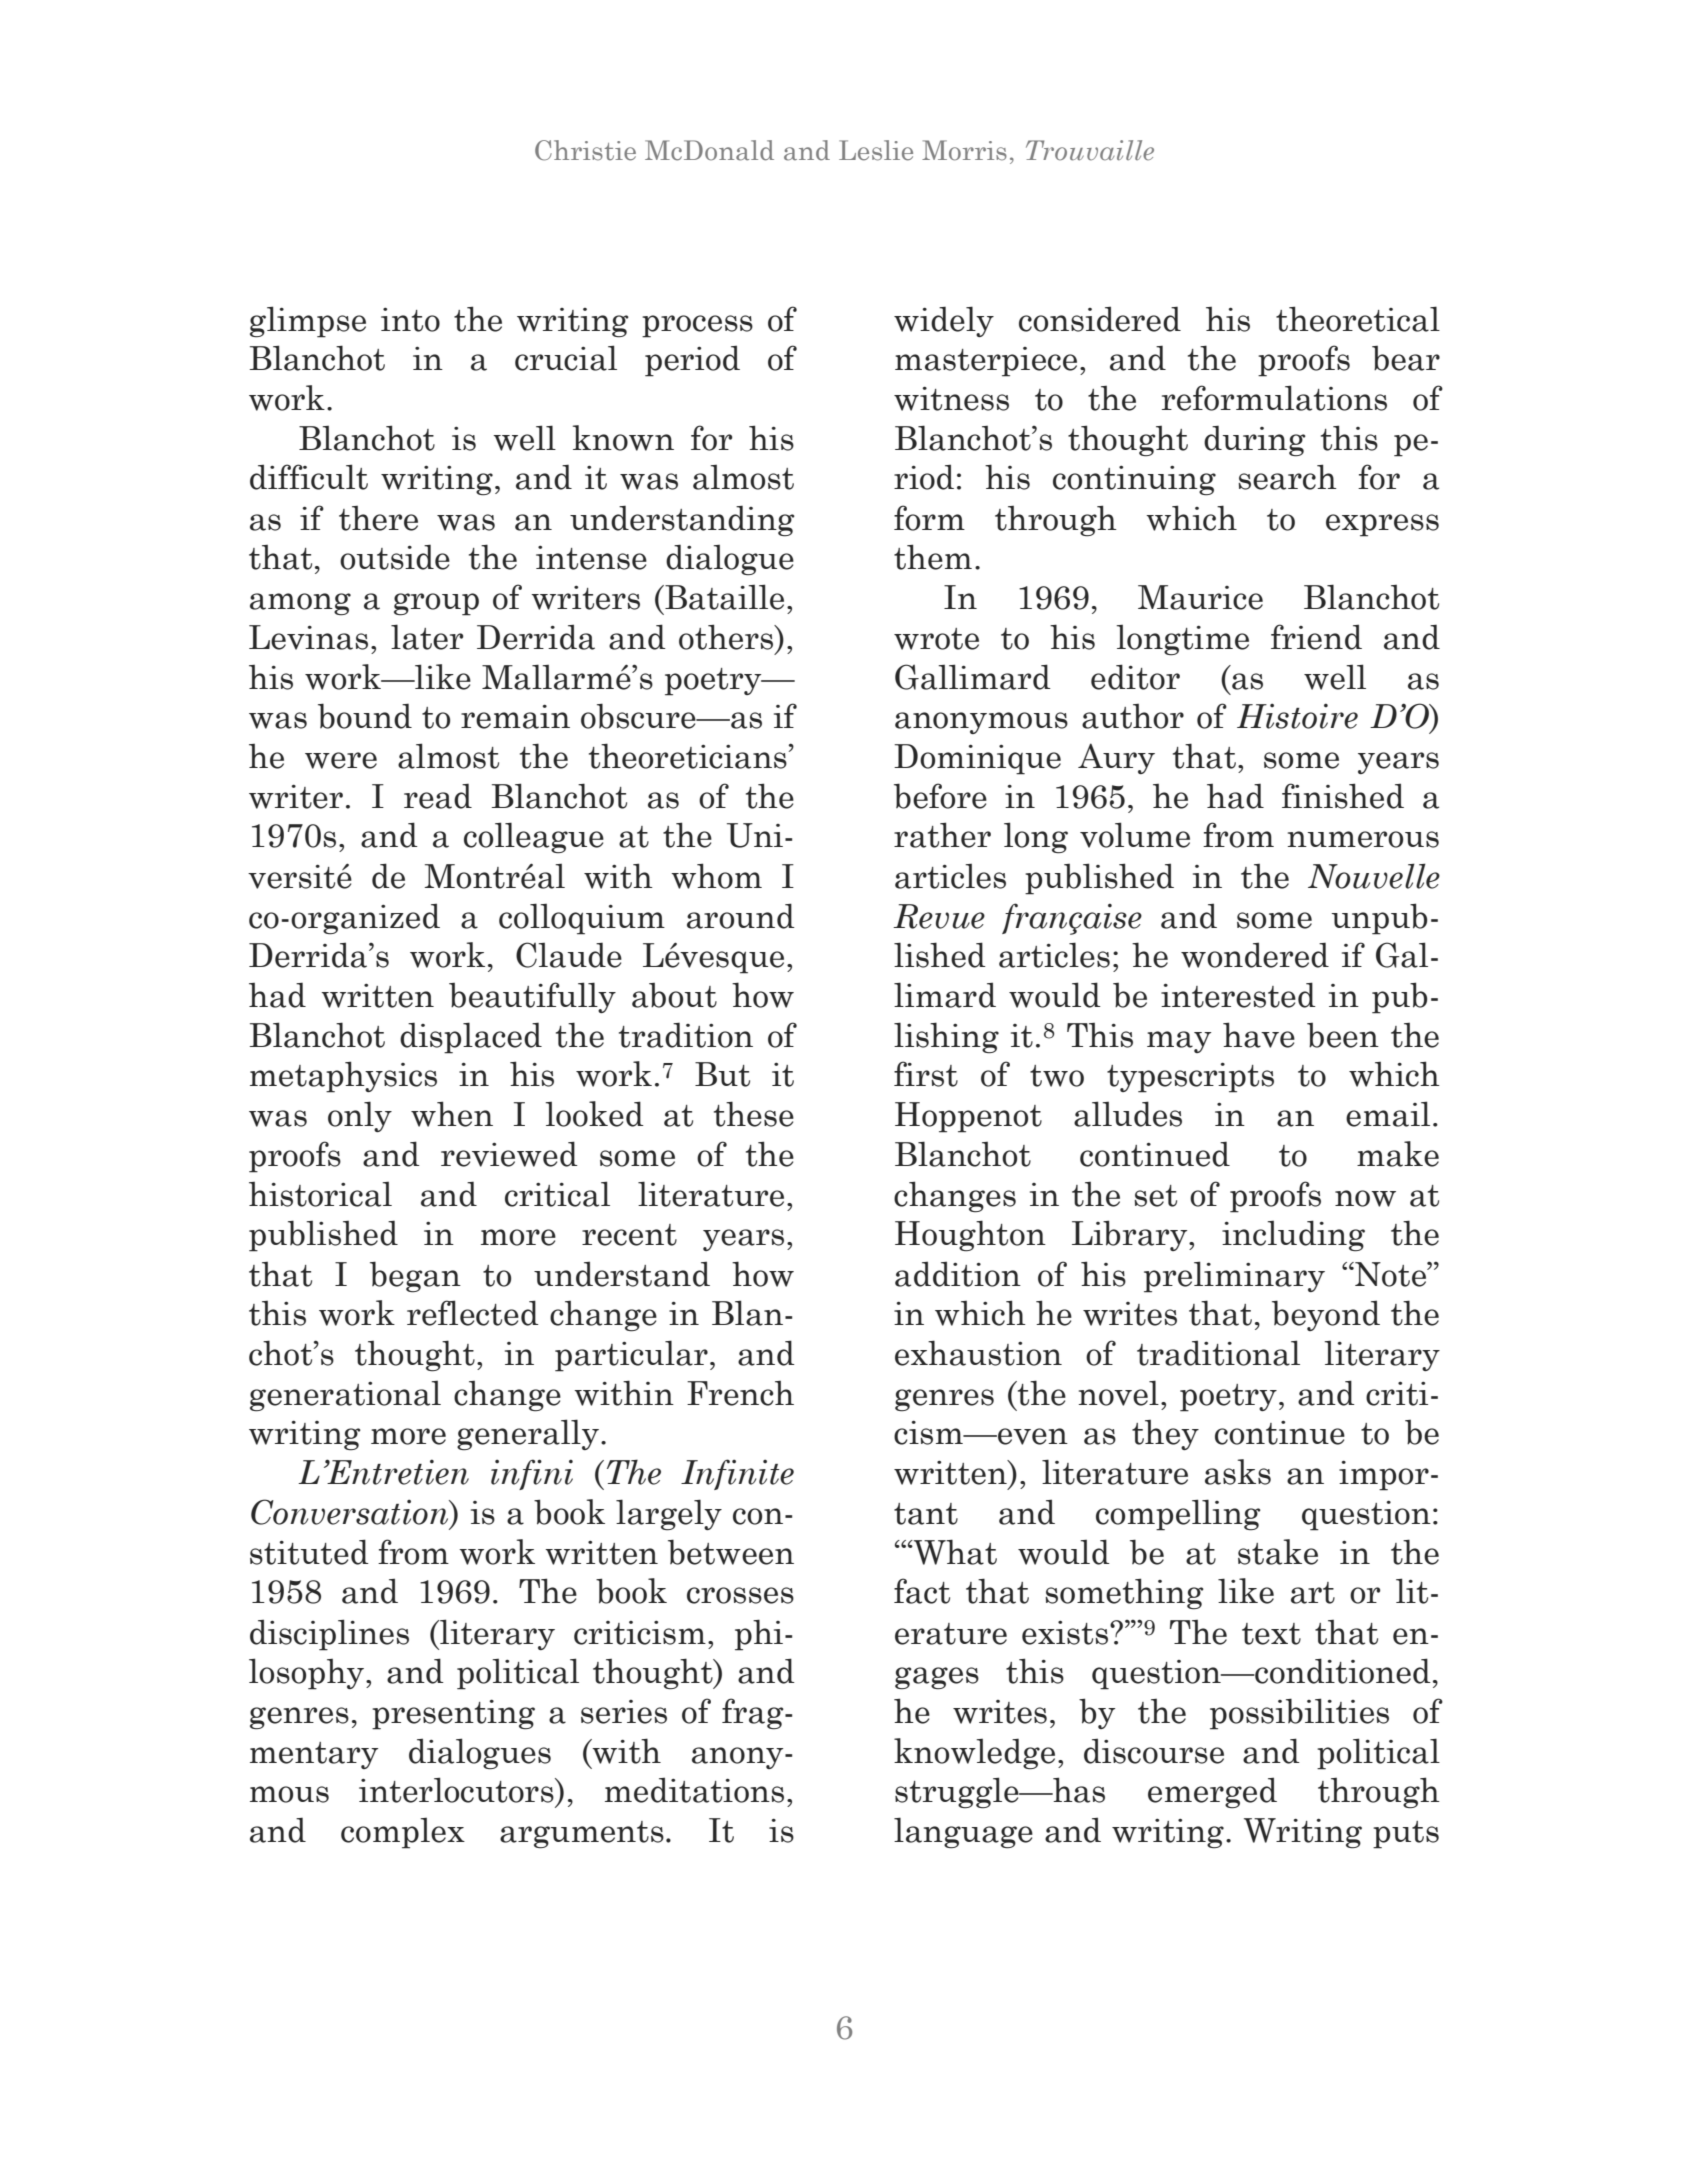  Describe the element at coordinates (1238, 995) in the screenshot. I see `interested` at that location.
